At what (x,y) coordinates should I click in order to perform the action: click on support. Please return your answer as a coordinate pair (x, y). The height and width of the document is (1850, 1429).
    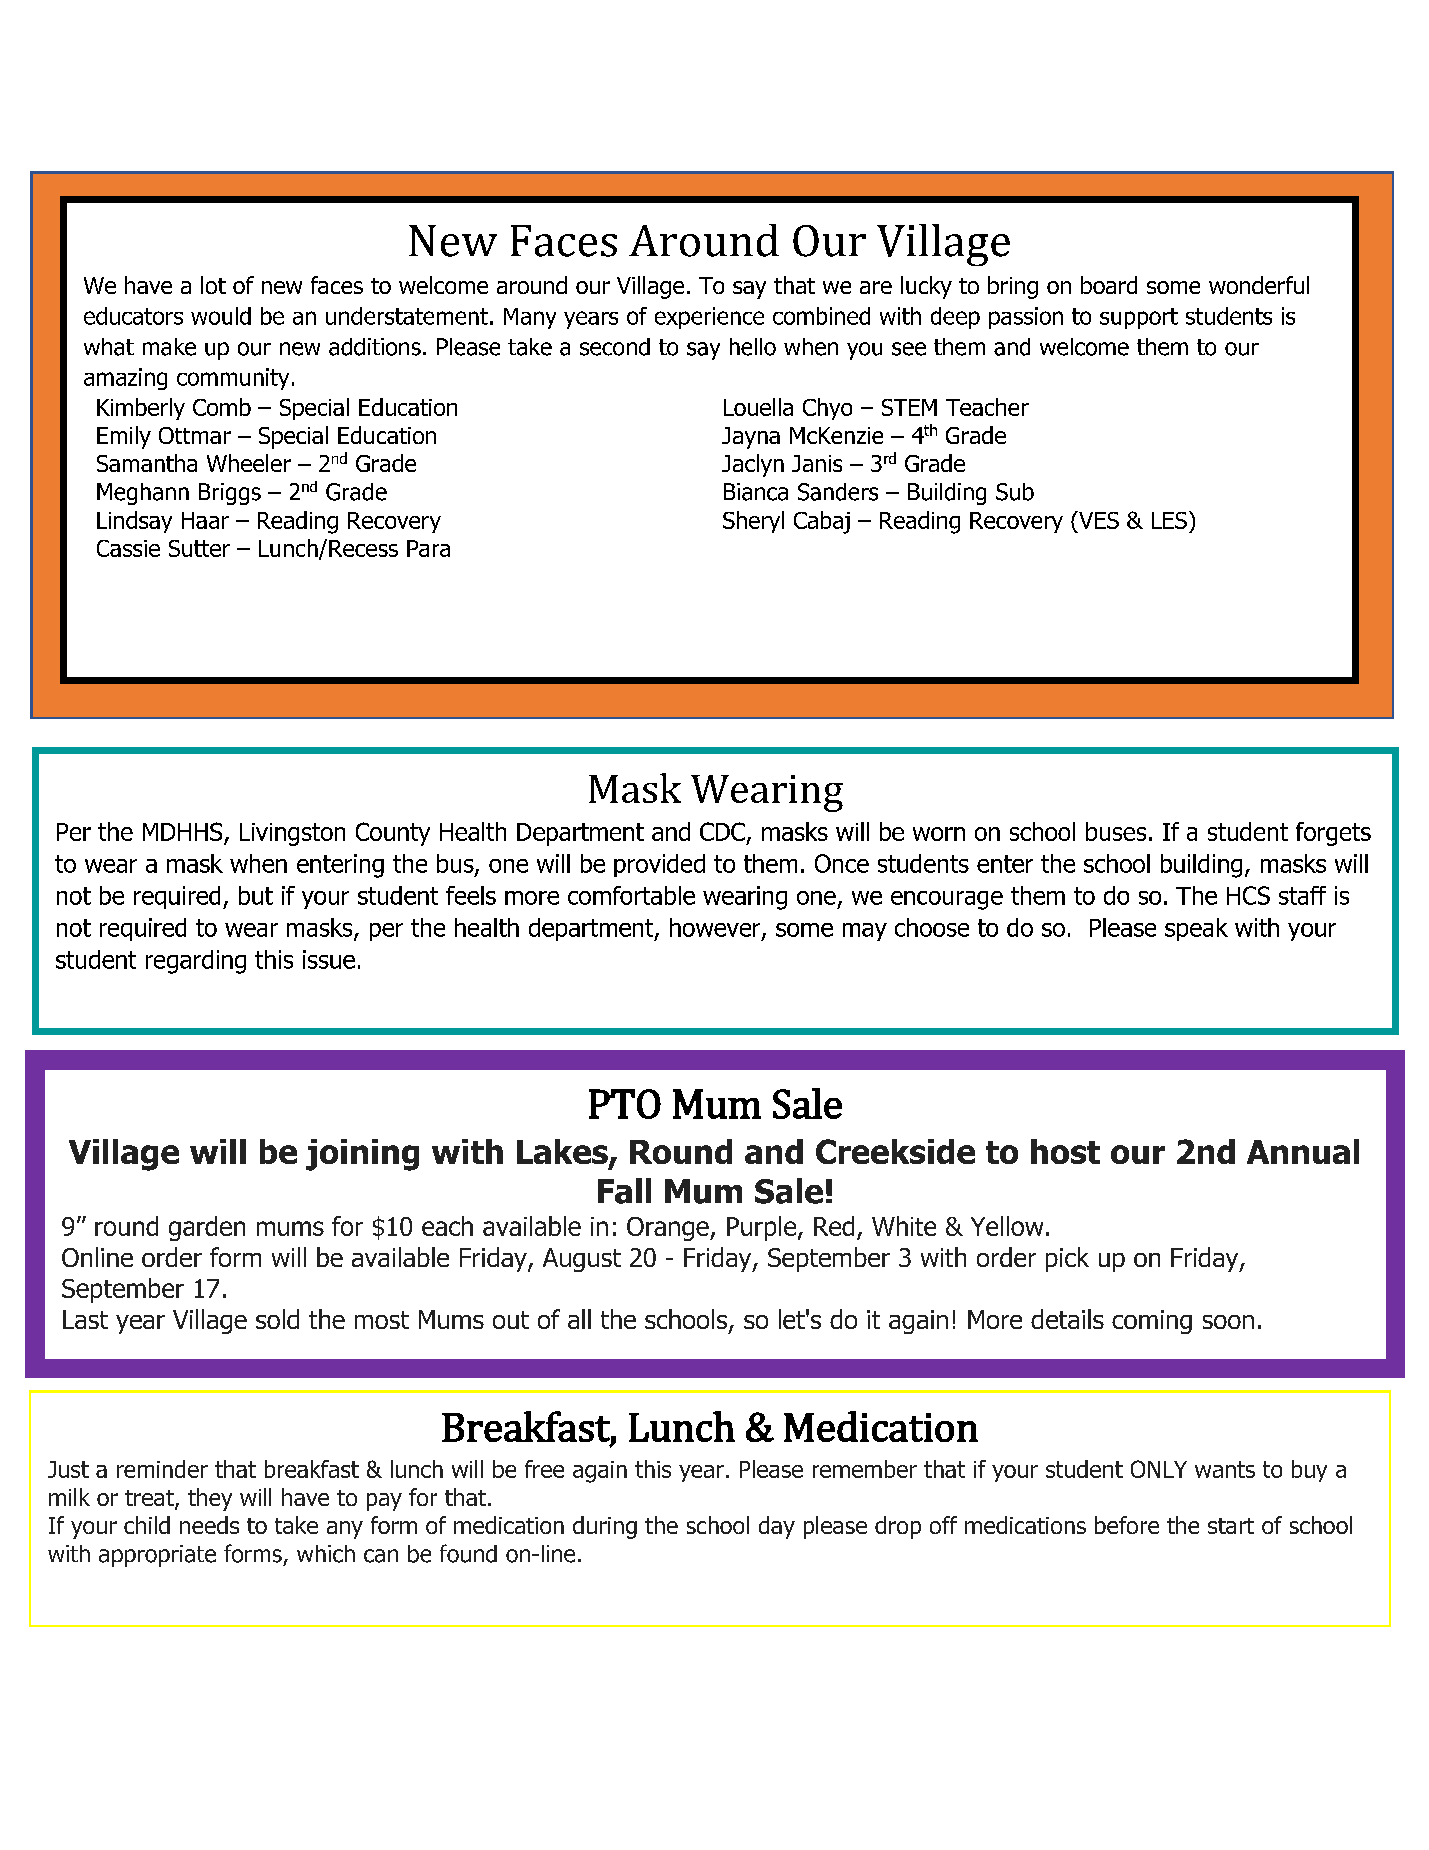
    Looking at the image, I should click on (1139, 318).
